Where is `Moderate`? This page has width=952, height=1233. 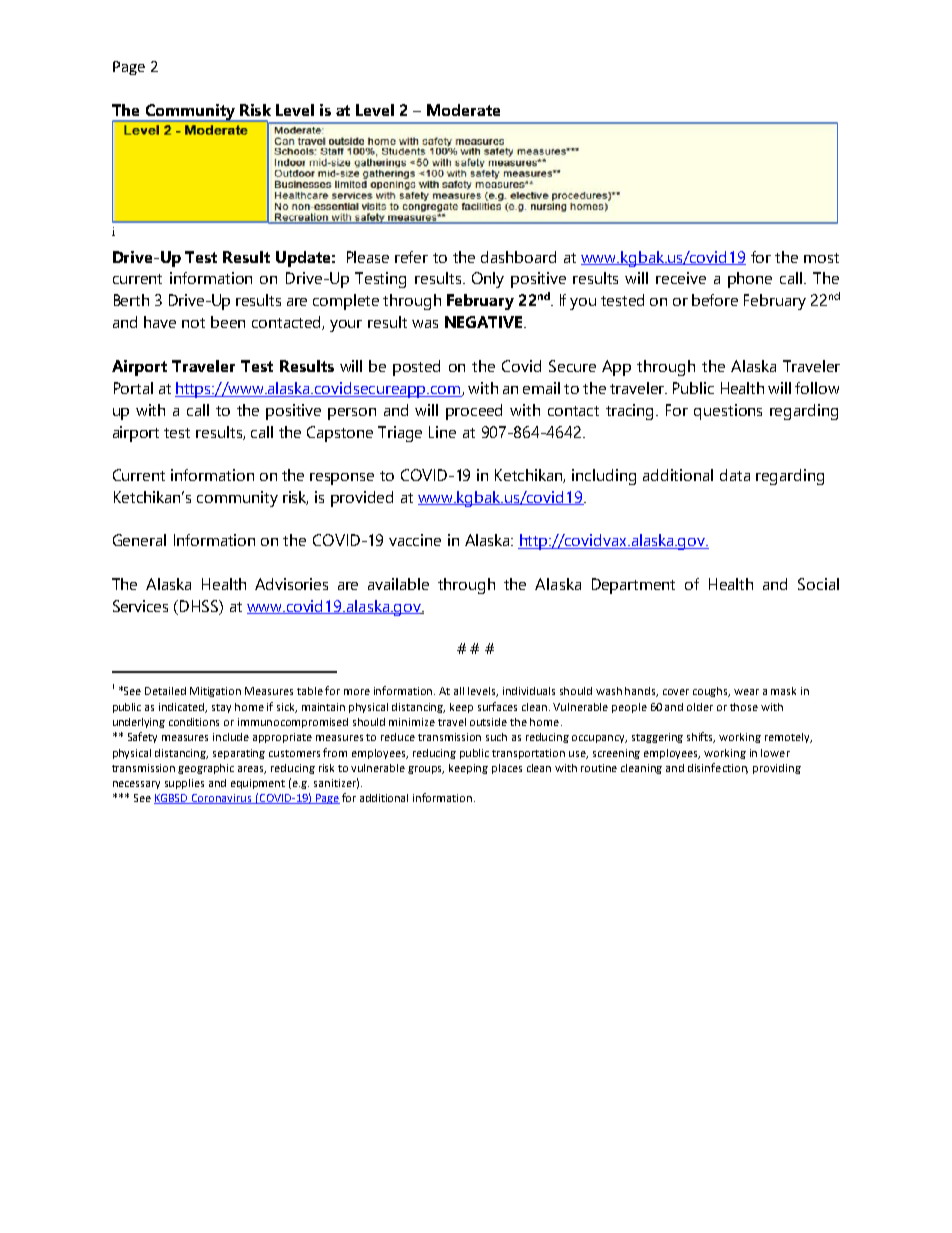
Moderate is located at coordinates (463, 110).
